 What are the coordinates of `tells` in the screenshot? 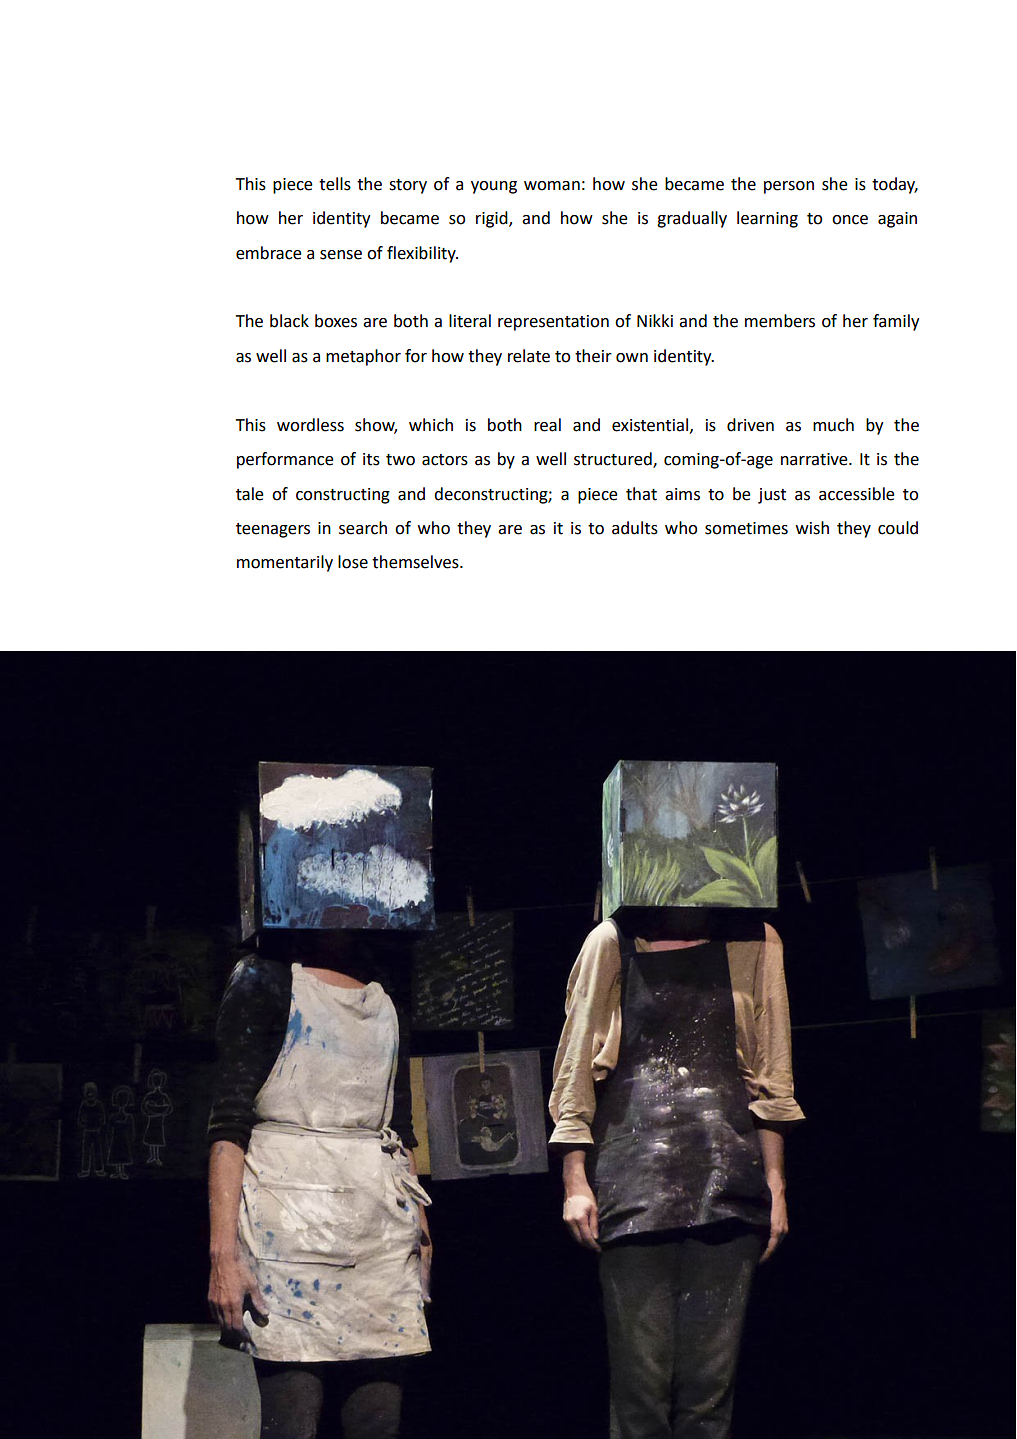 It's located at (335, 184).
